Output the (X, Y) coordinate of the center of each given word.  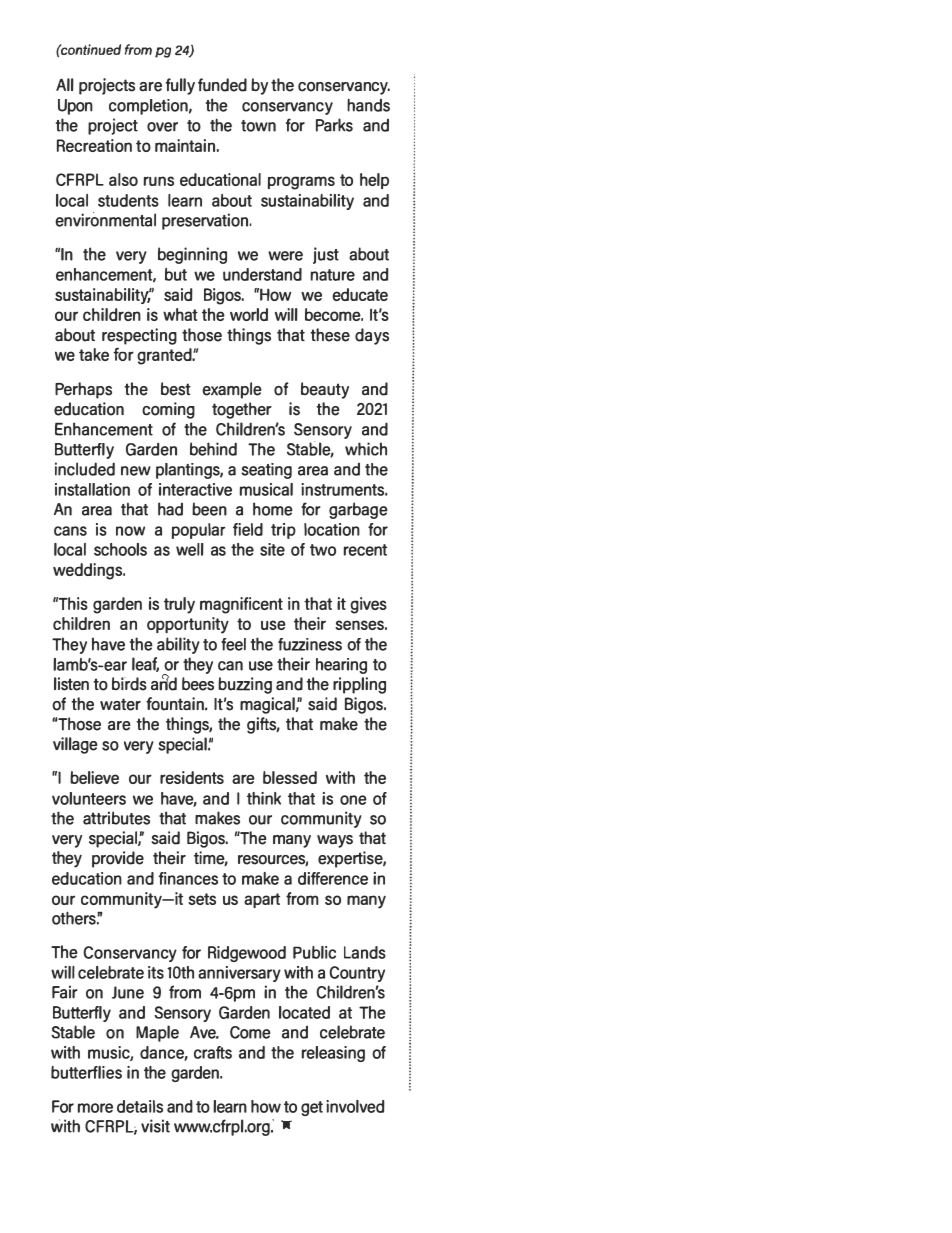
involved (355, 1106)
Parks (334, 125)
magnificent (241, 605)
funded (222, 85)
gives (368, 605)
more (95, 1108)
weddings (88, 571)
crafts (213, 1052)
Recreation (94, 145)
